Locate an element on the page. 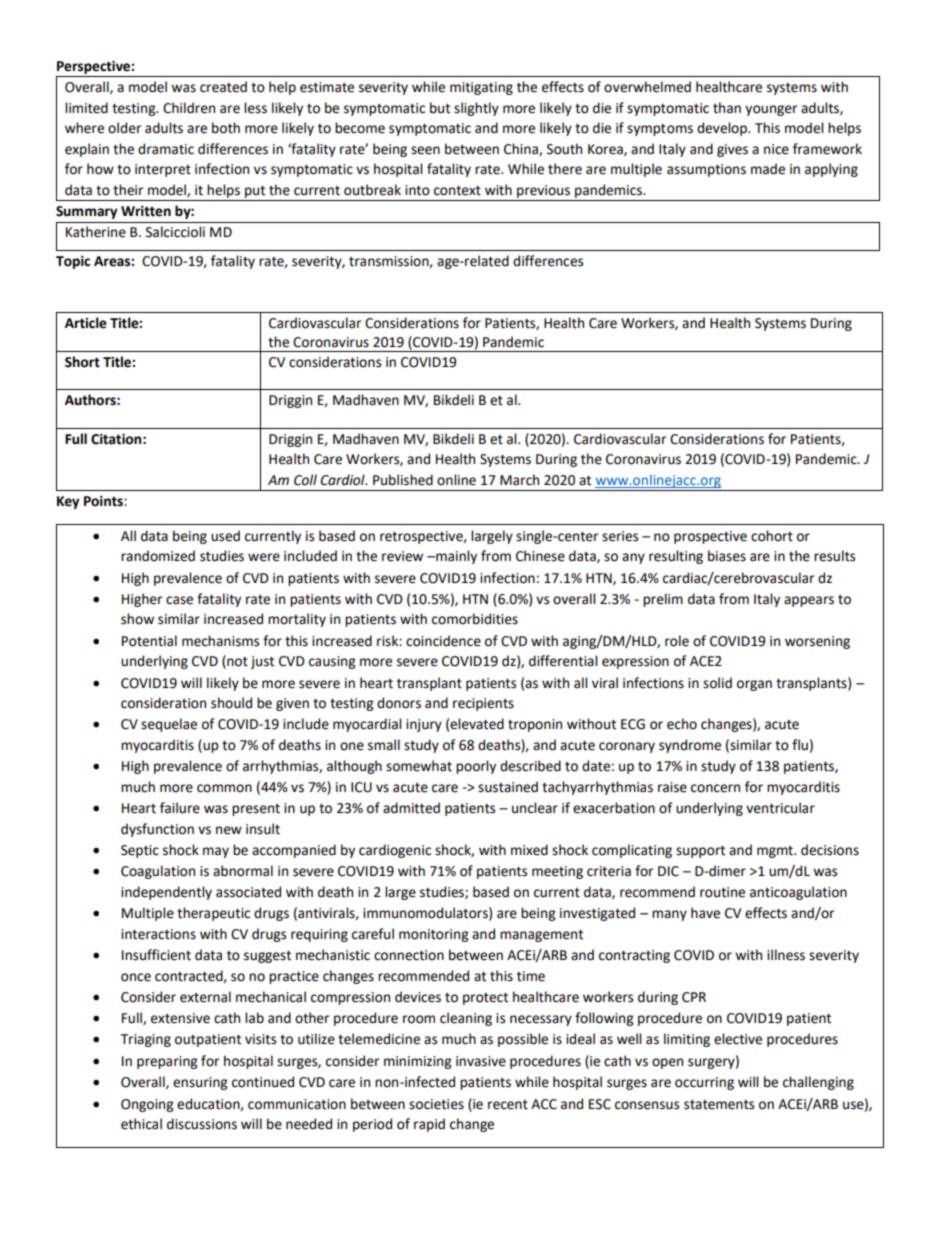  cohort is located at coordinates (772, 536).
